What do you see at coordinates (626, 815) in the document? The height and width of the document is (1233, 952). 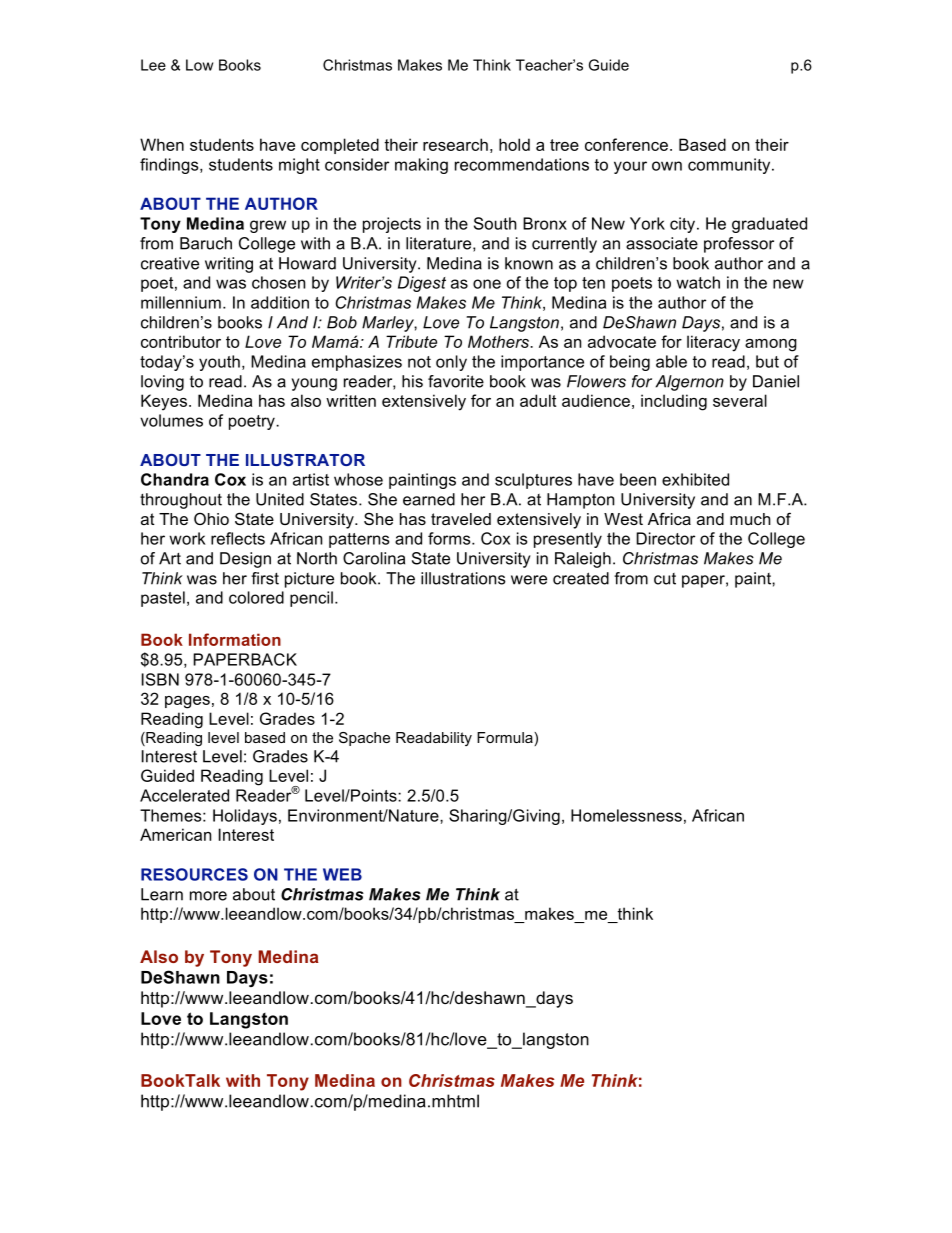 I see `Homelessness` at bounding box center [626, 815].
